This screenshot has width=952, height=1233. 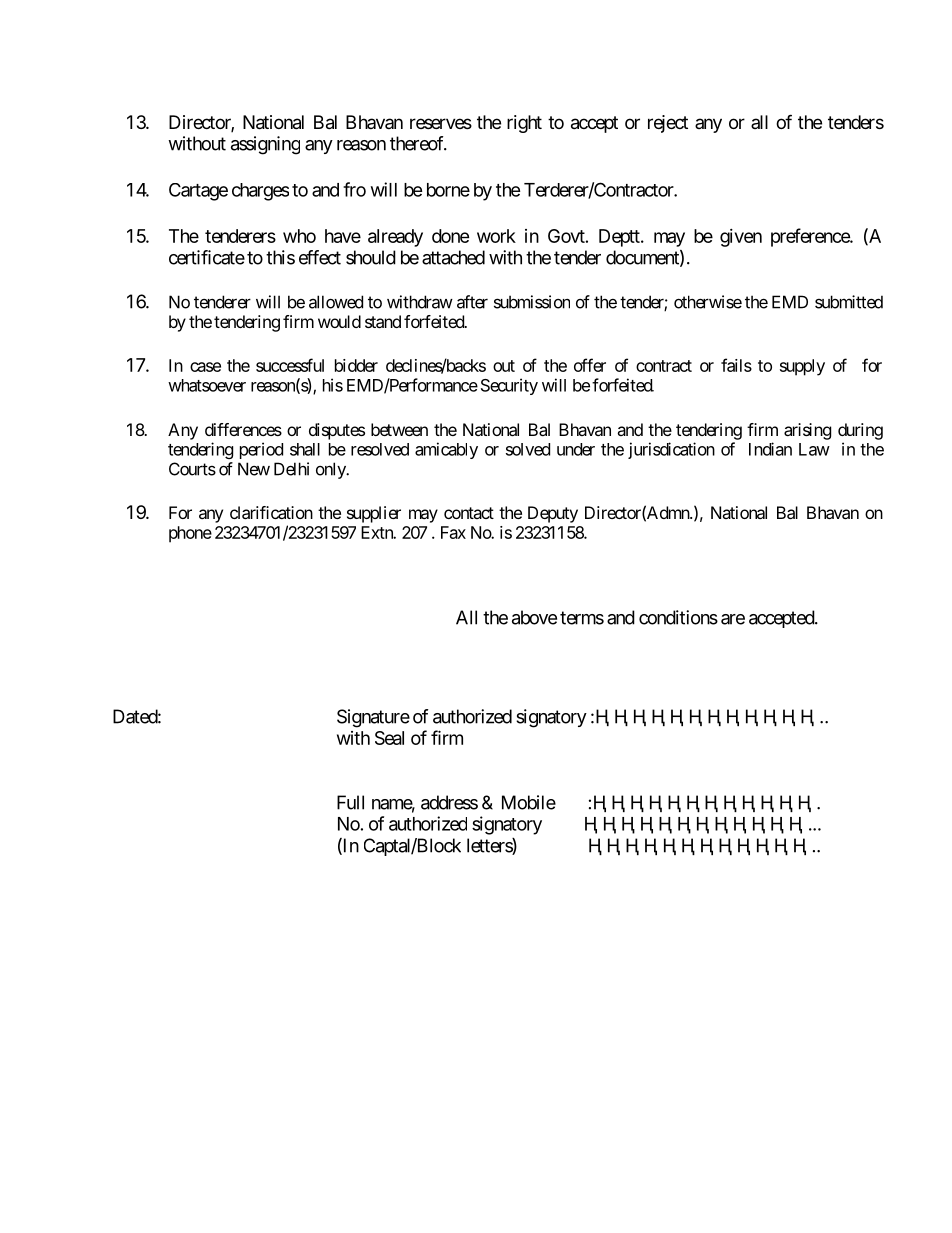 What do you see at coordinates (509, 386) in the screenshot?
I see `Security` at bounding box center [509, 386].
